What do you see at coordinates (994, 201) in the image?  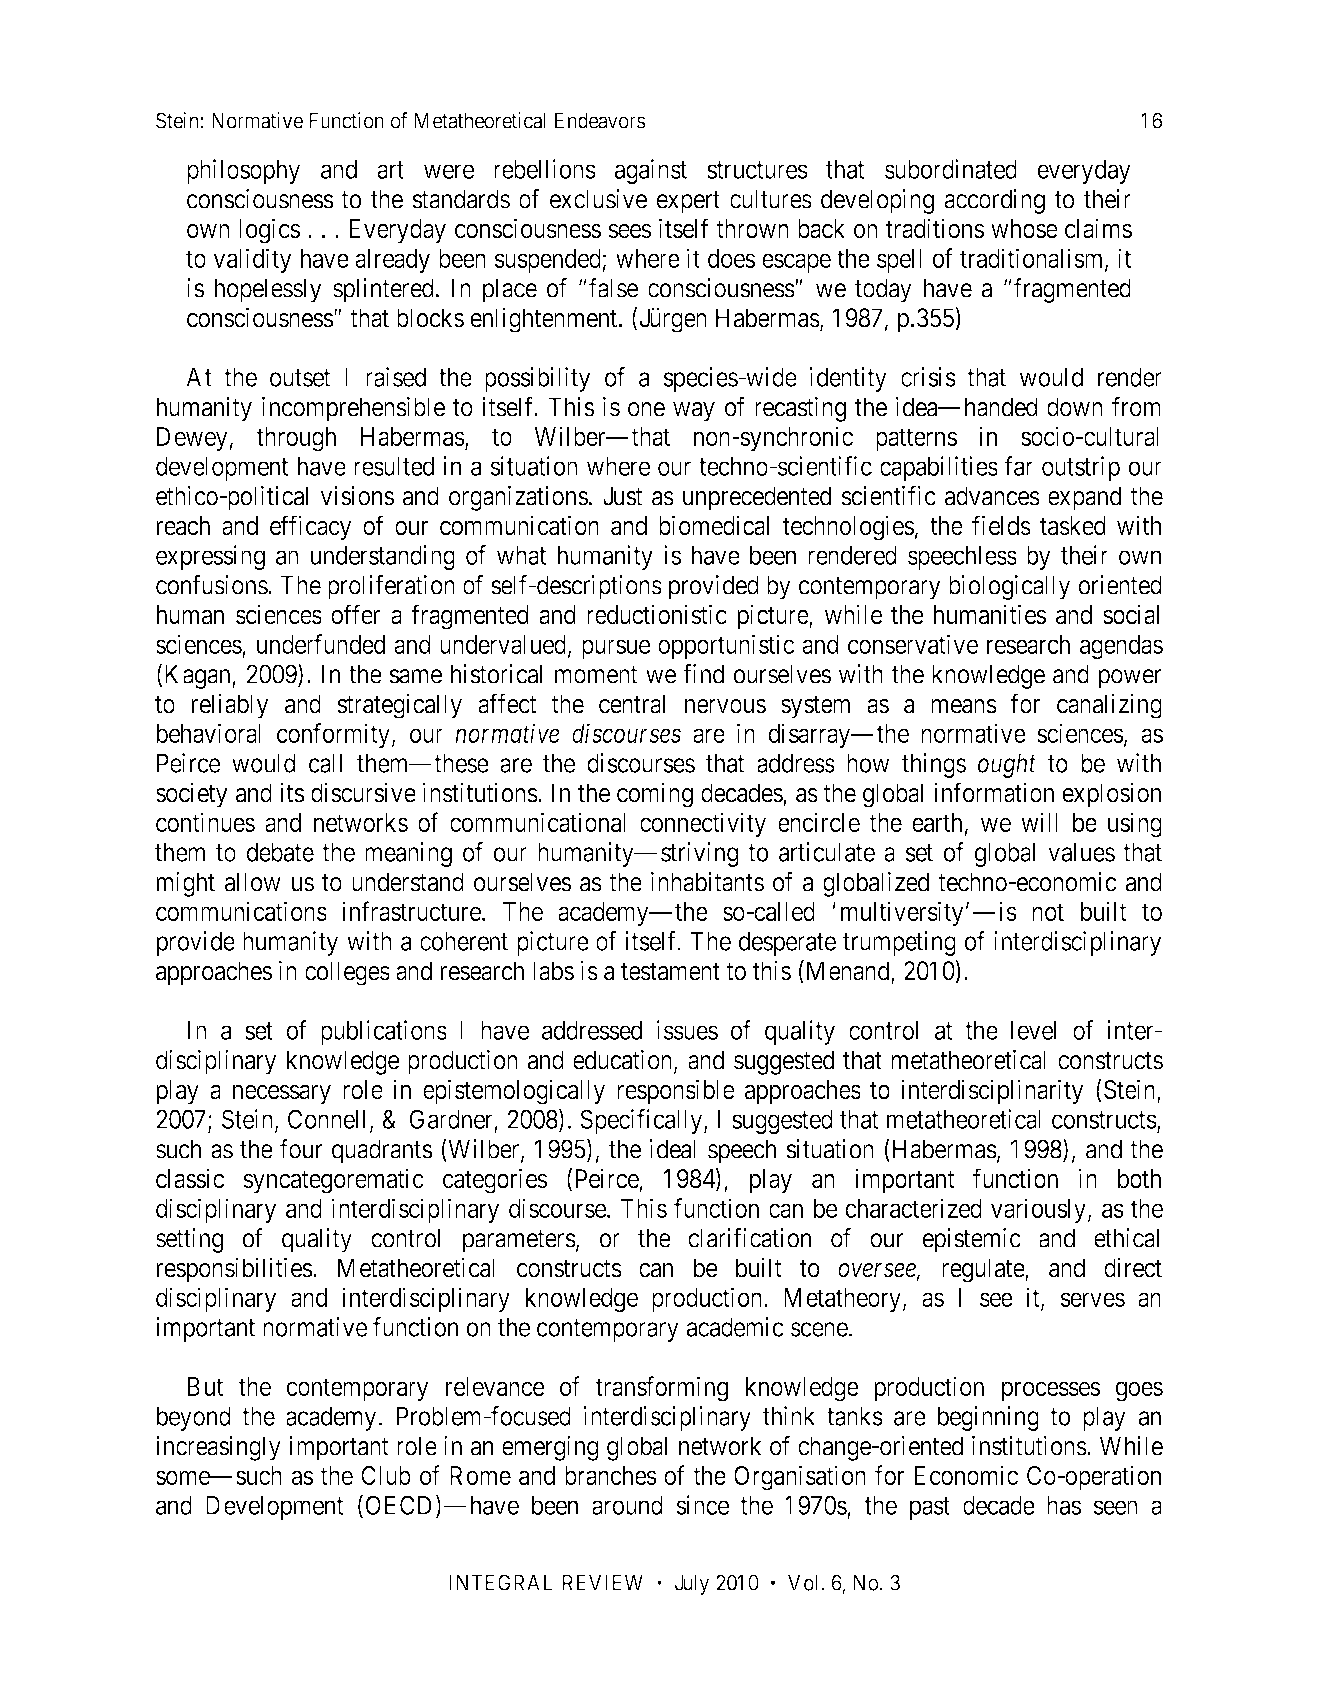 I see `according` at bounding box center [994, 201].
